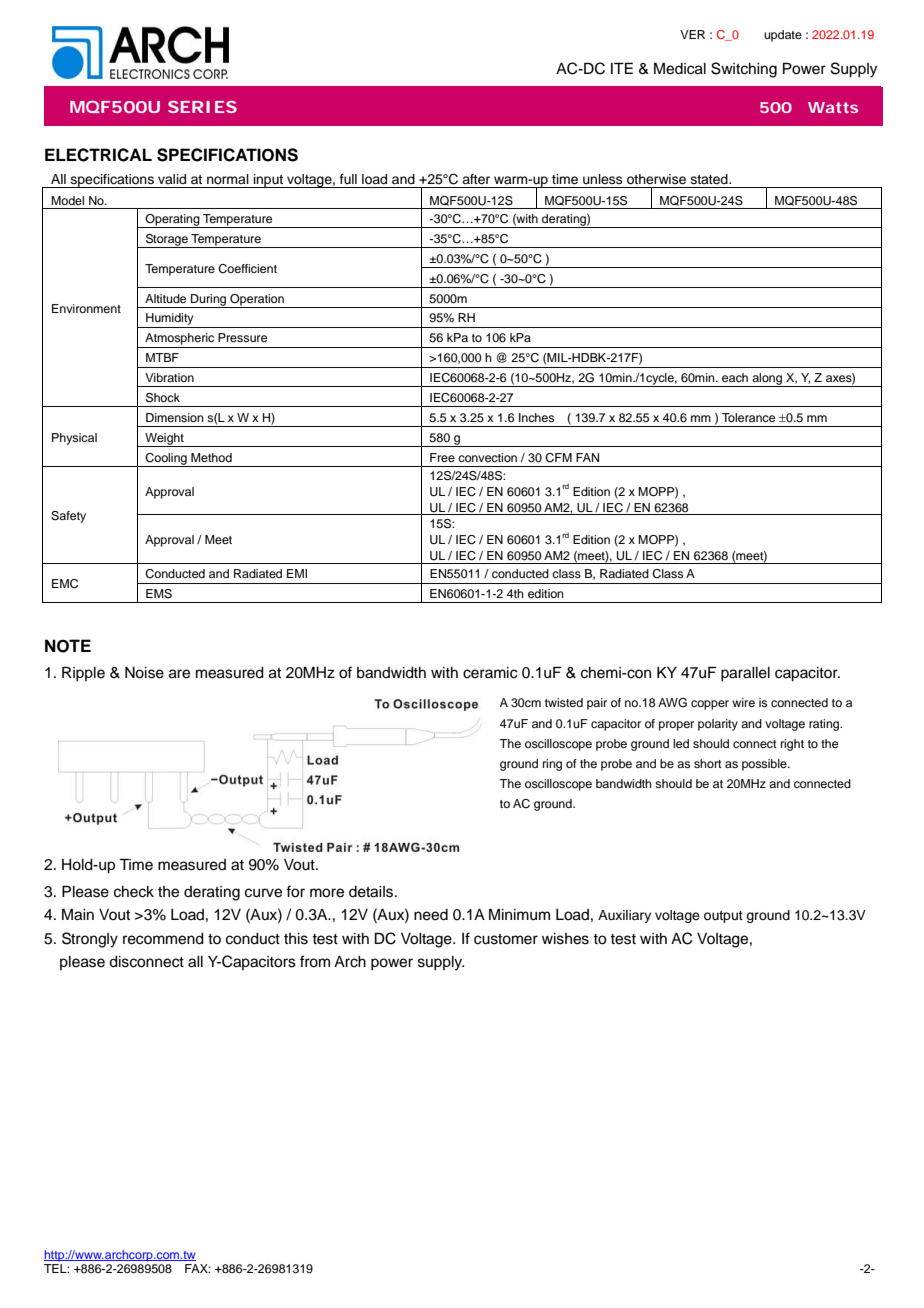 The width and height of the image is (924, 1308). What do you see at coordinates (622, 68) in the image?
I see `ITE` at bounding box center [622, 68].
